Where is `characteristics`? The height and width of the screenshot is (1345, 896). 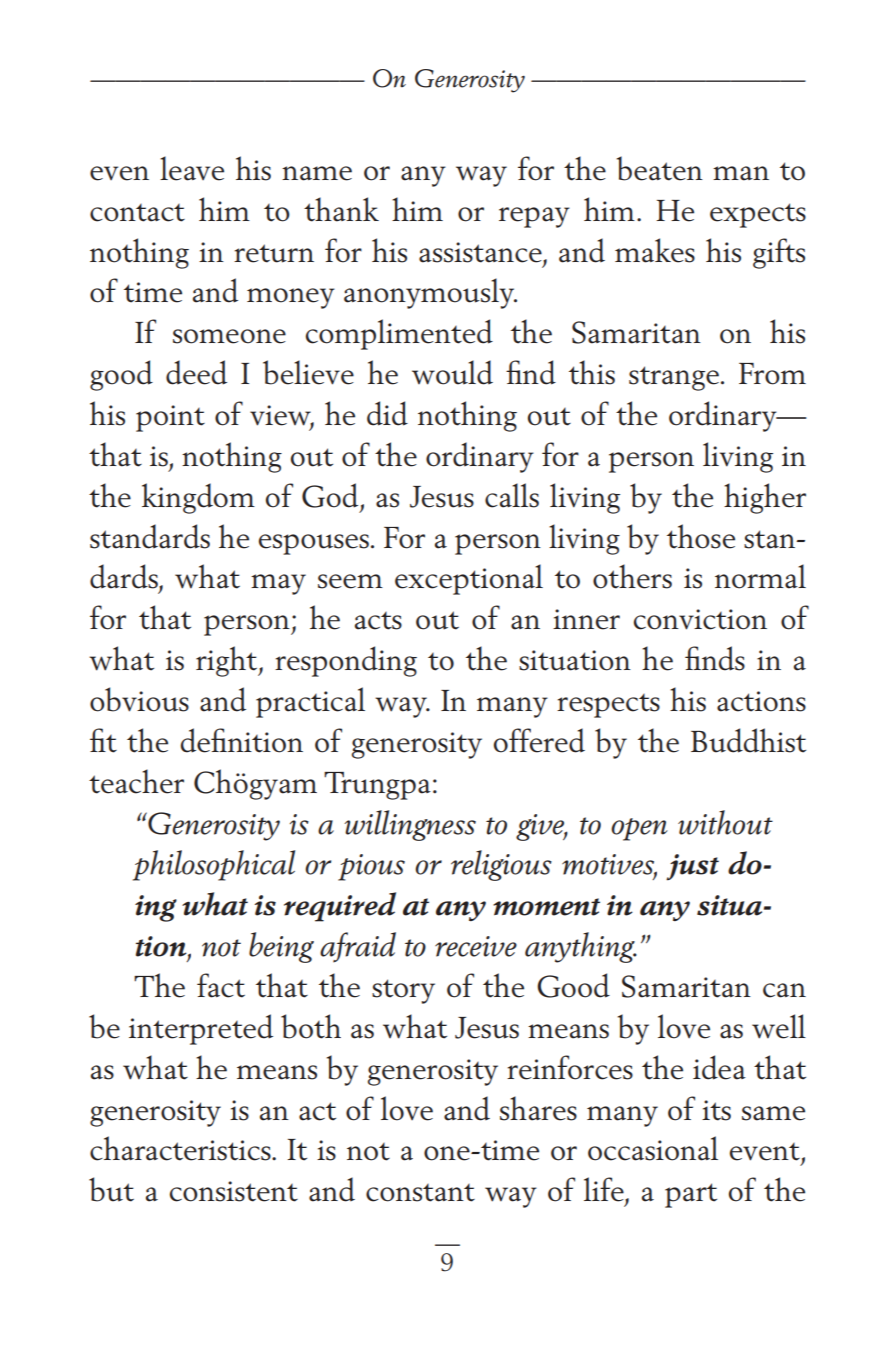
characteristics is located at coordinates (181, 1148).
